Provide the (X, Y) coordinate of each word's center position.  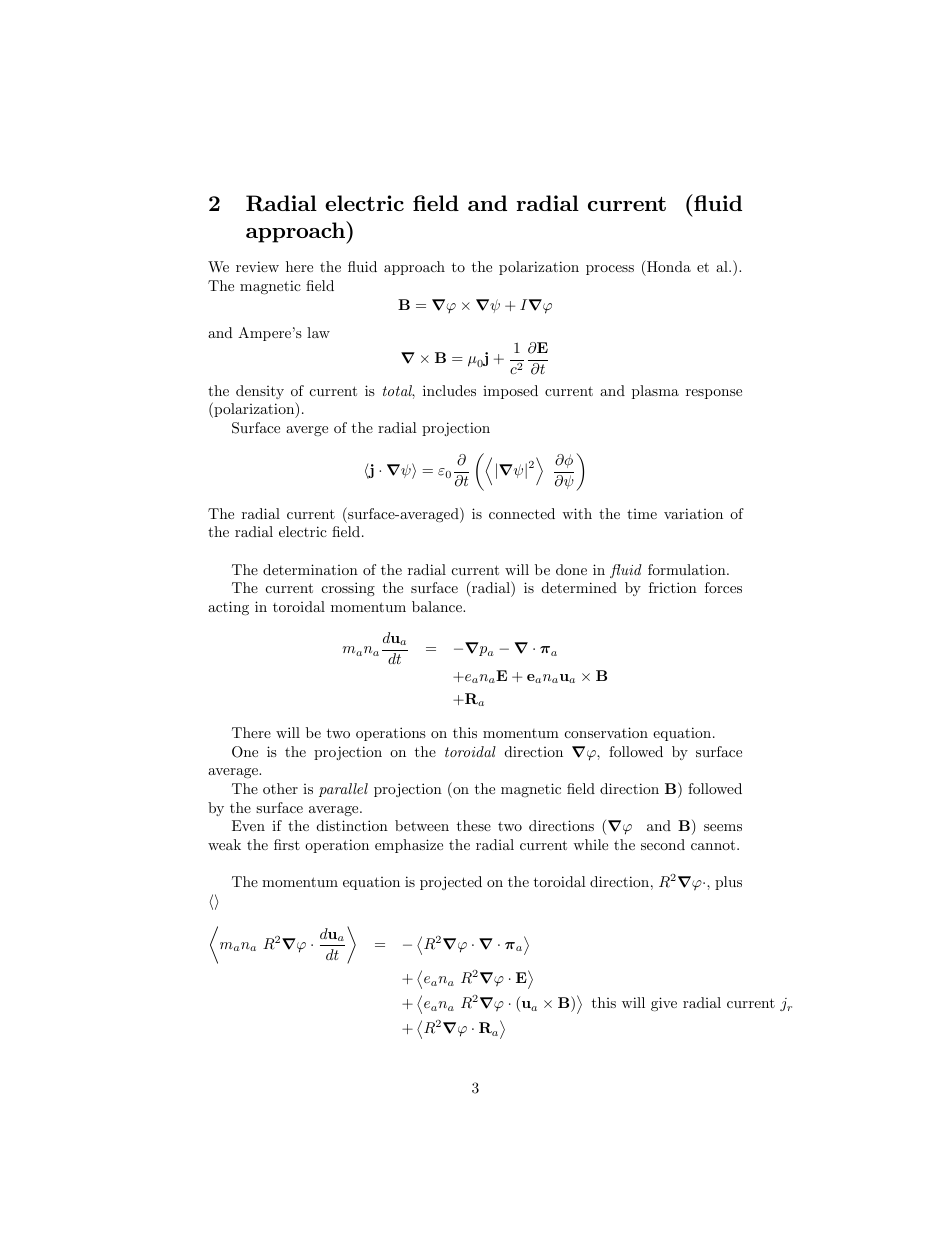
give (664, 1004)
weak (224, 844)
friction (673, 587)
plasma (655, 392)
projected (451, 883)
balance (438, 606)
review (257, 266)
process (610, 270)
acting (228, 608)
